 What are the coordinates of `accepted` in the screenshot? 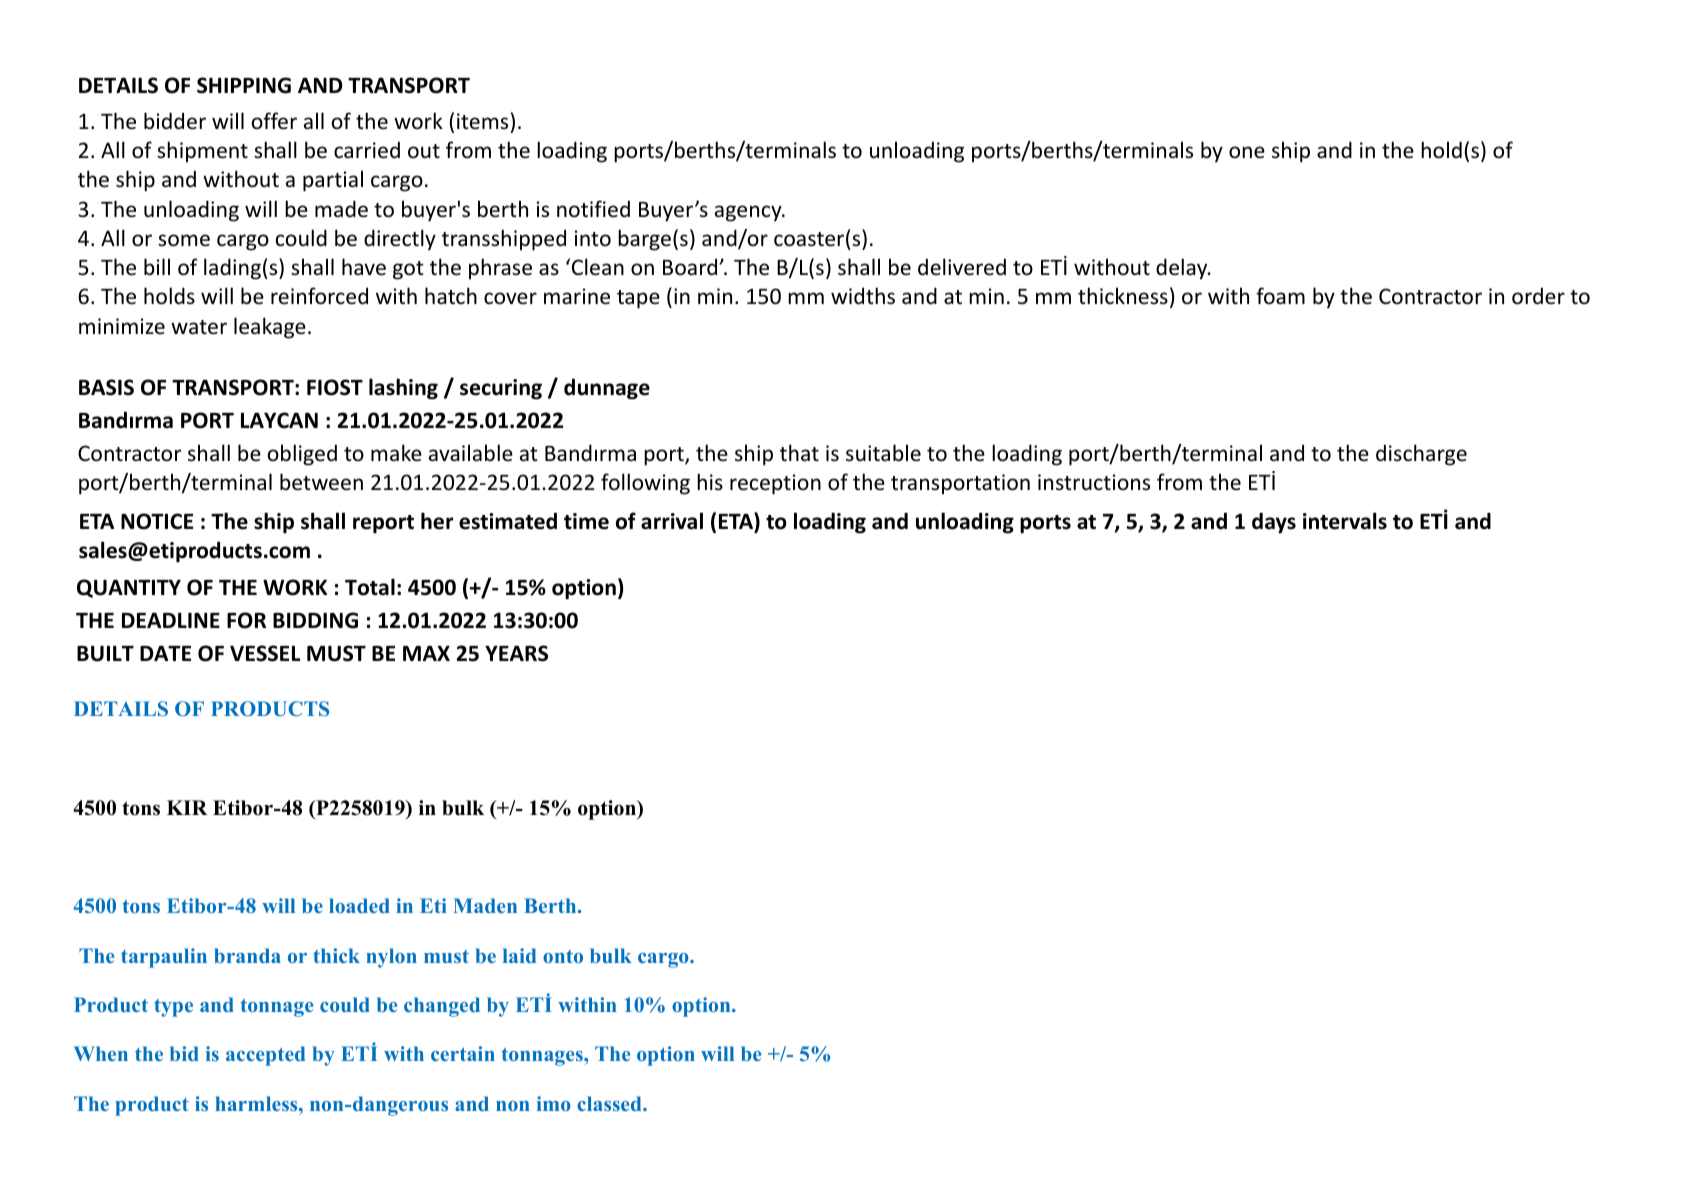 It's located at (265, 1056).
